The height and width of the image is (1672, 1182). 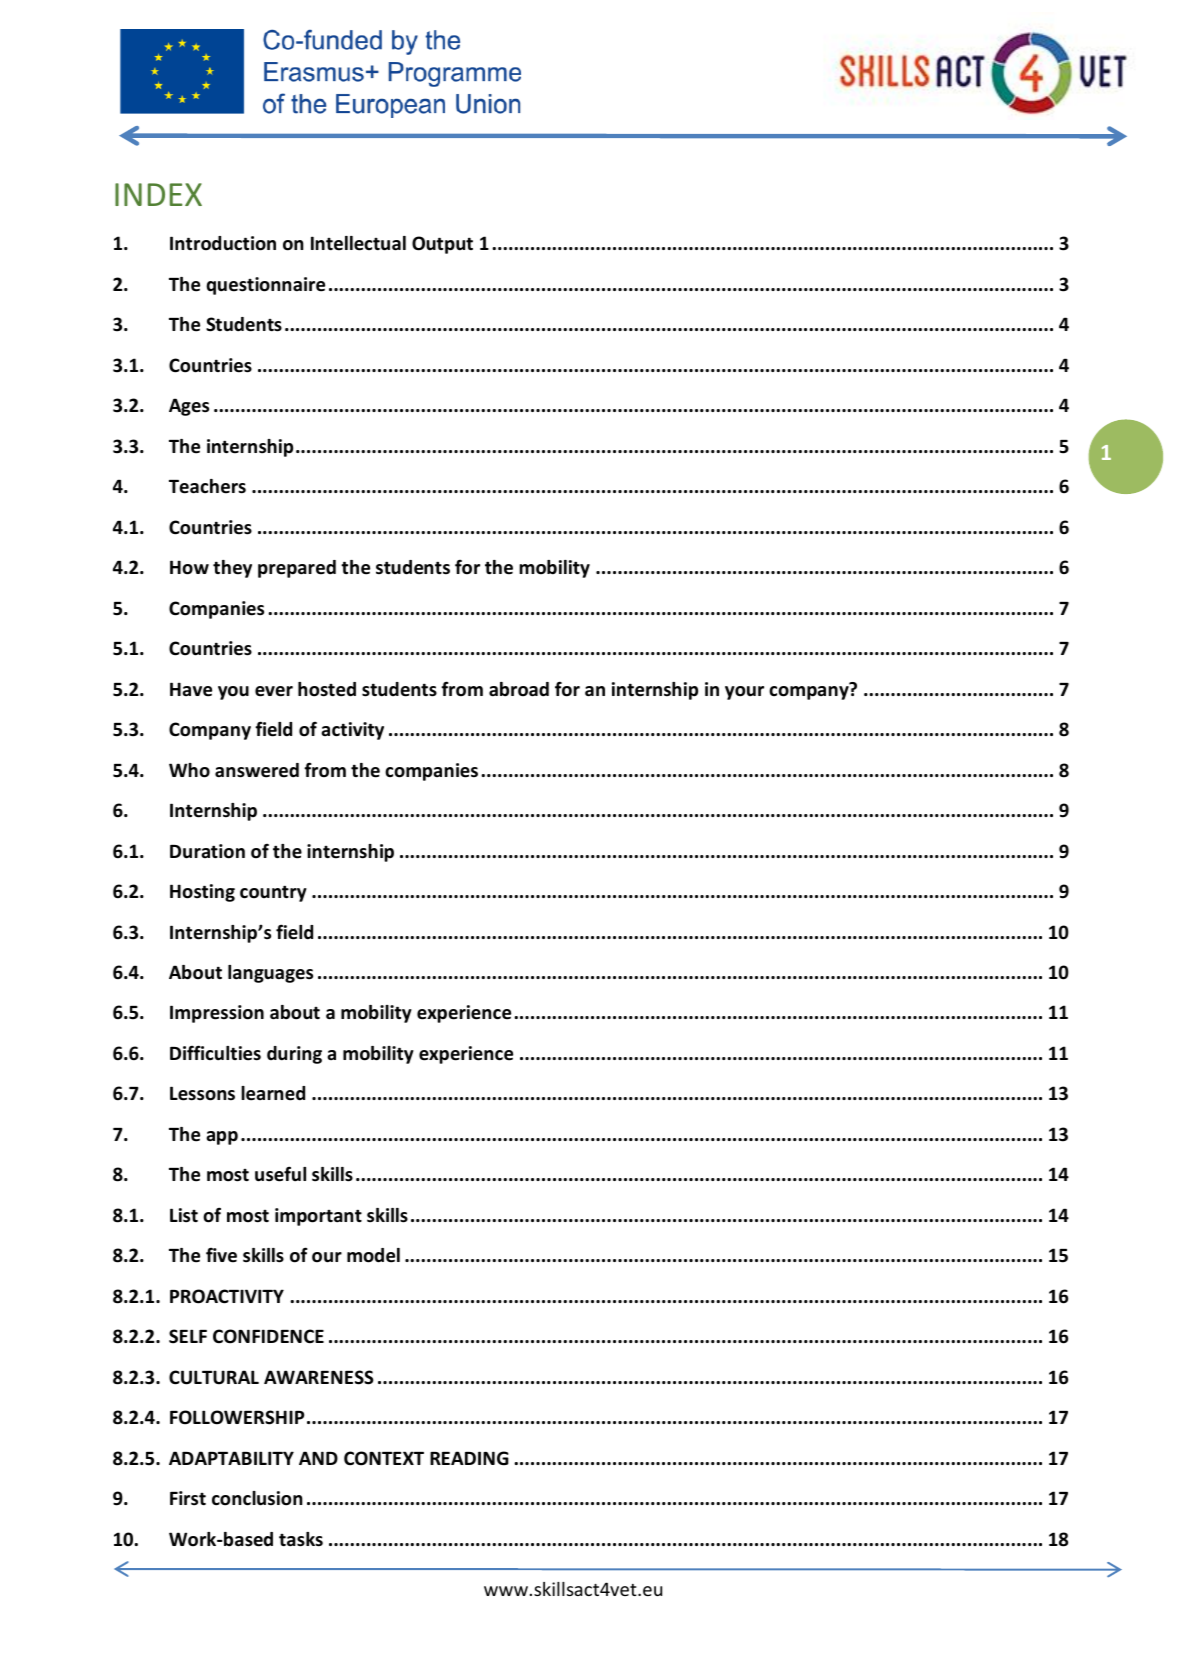 I want to click on READING, so click(x=469, y=1458).
